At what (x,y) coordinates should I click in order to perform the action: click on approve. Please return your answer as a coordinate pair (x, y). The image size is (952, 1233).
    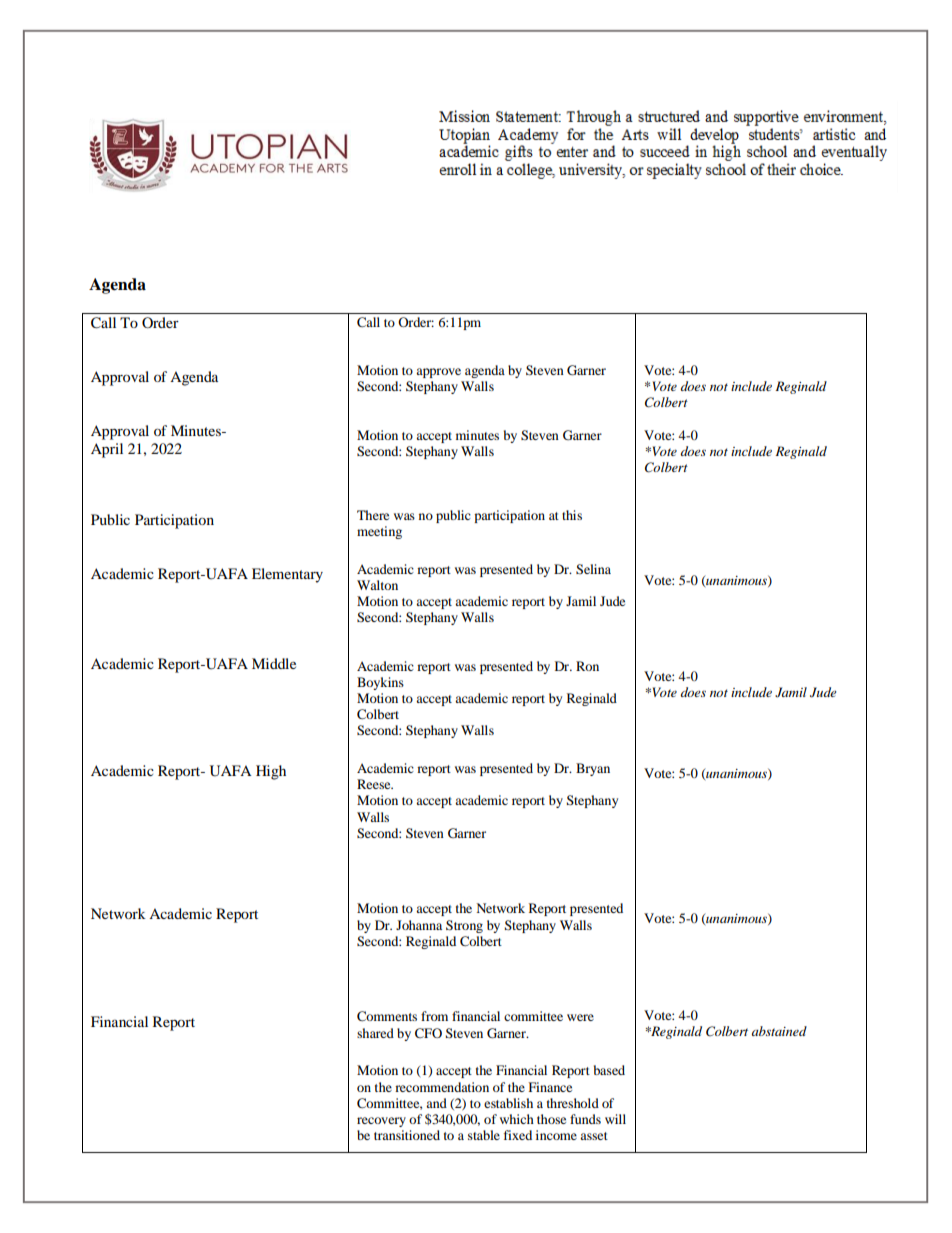
    Looking at the image, I should click on (438, 373).
